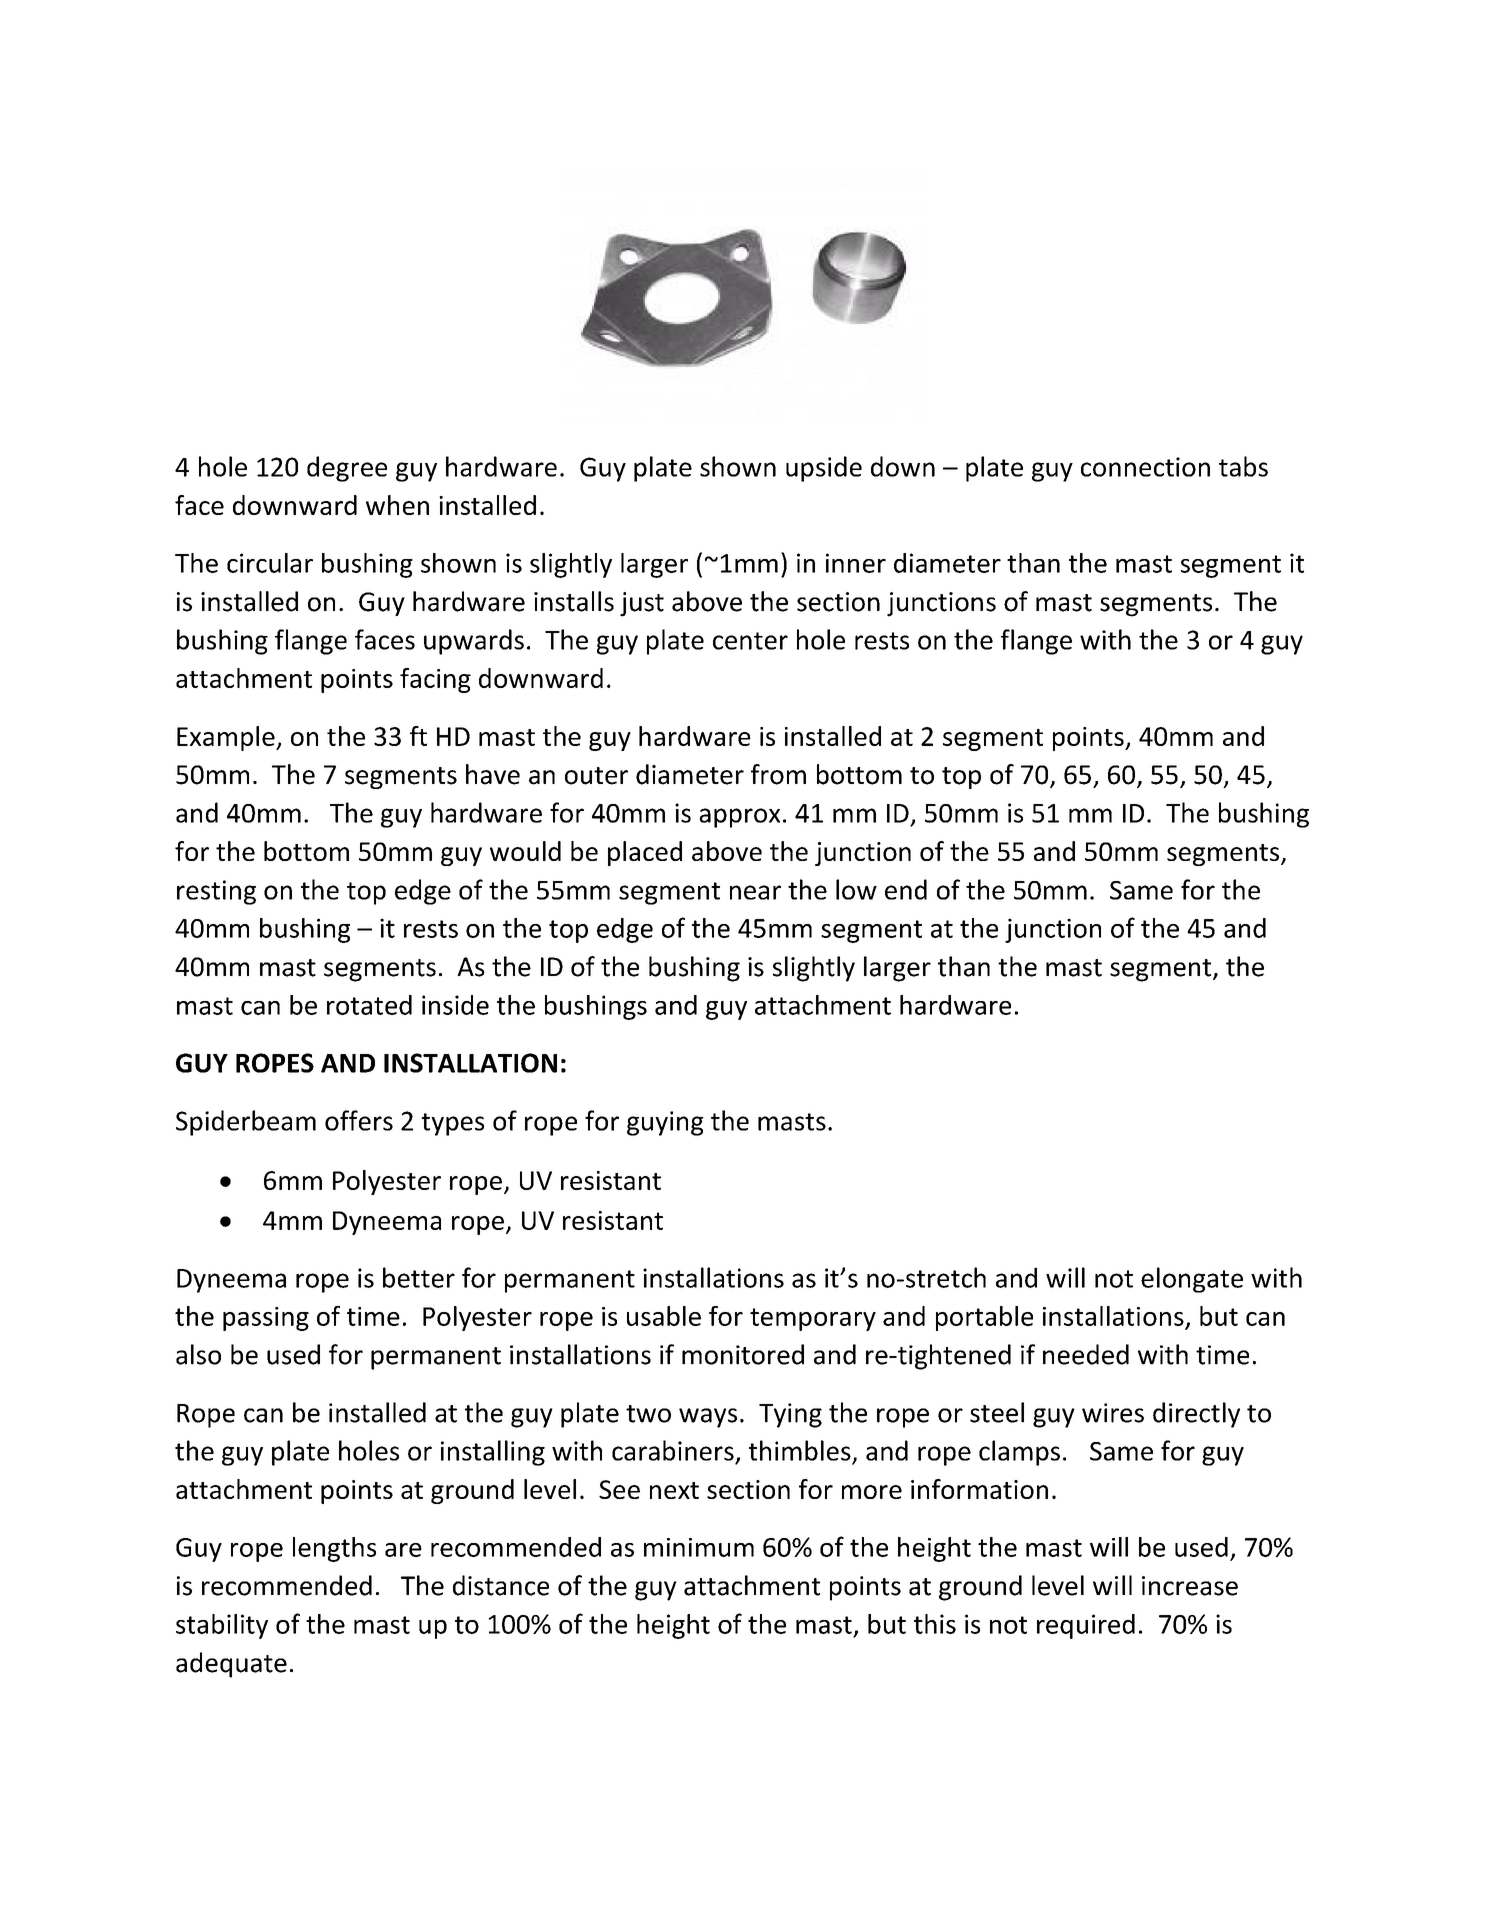 This page has width=1487, height=1924. I want to click on offers, so click(359, 1120).
